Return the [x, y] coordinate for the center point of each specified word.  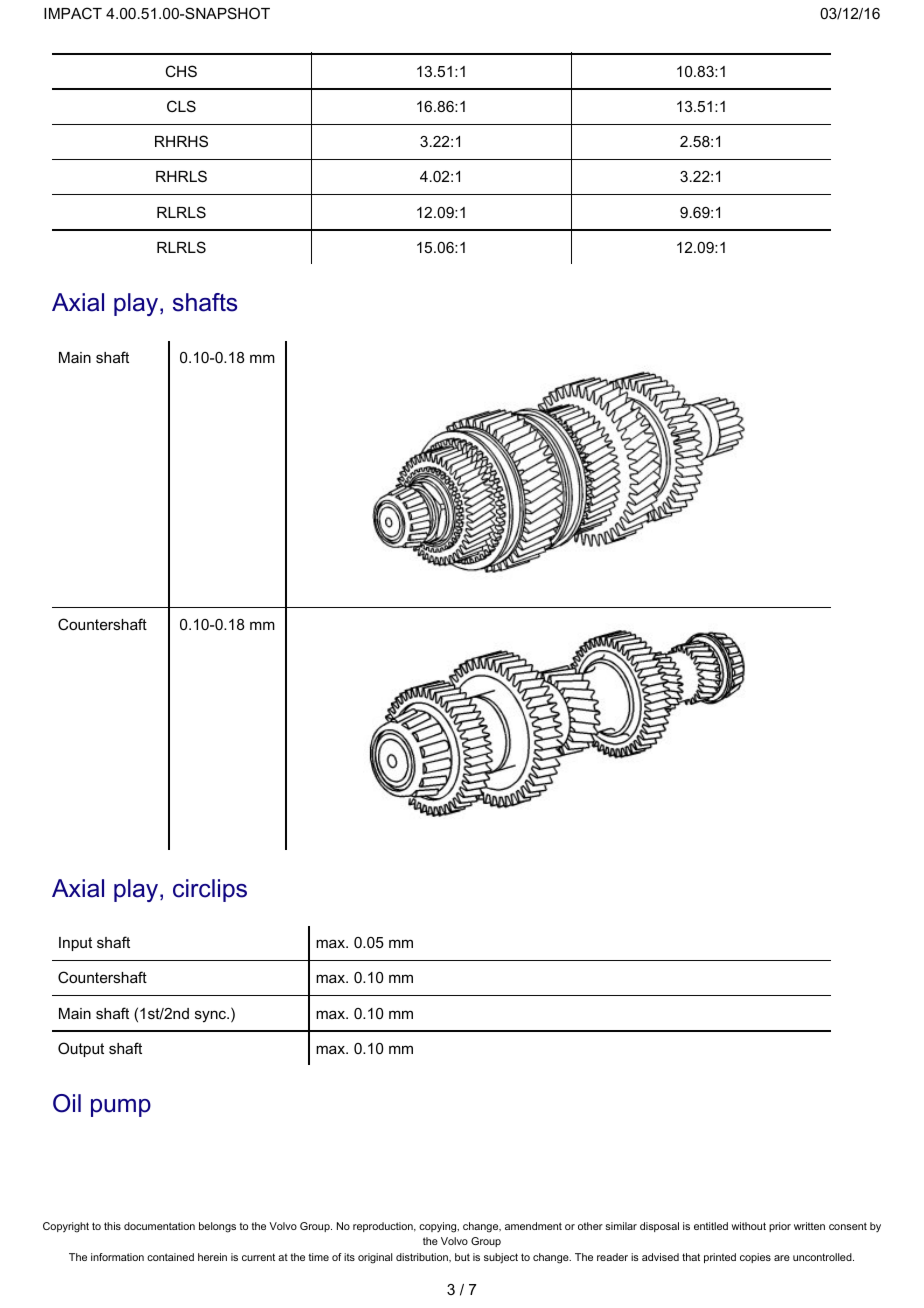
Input [75, 944]
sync [212, 1016]
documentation [159, 1226]
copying [439, 1227]
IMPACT [73, 13]
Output [81, 1049]
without [748, 1226]
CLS [181, 106]
